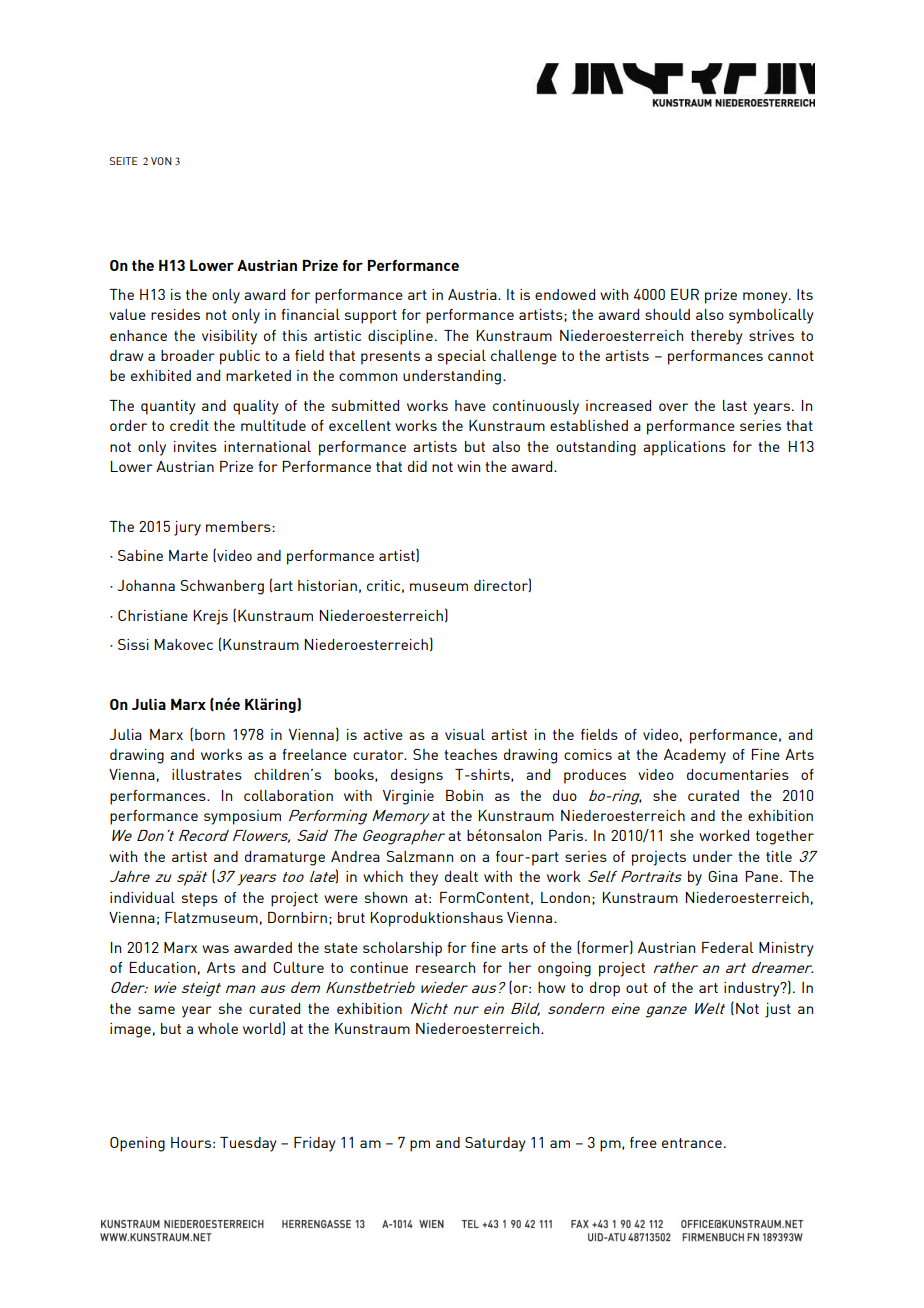 This screenshot has width=924, height=1308. Describe the element at coordinates (685, 294) in the screenshot. I see `EUR` at that location.
